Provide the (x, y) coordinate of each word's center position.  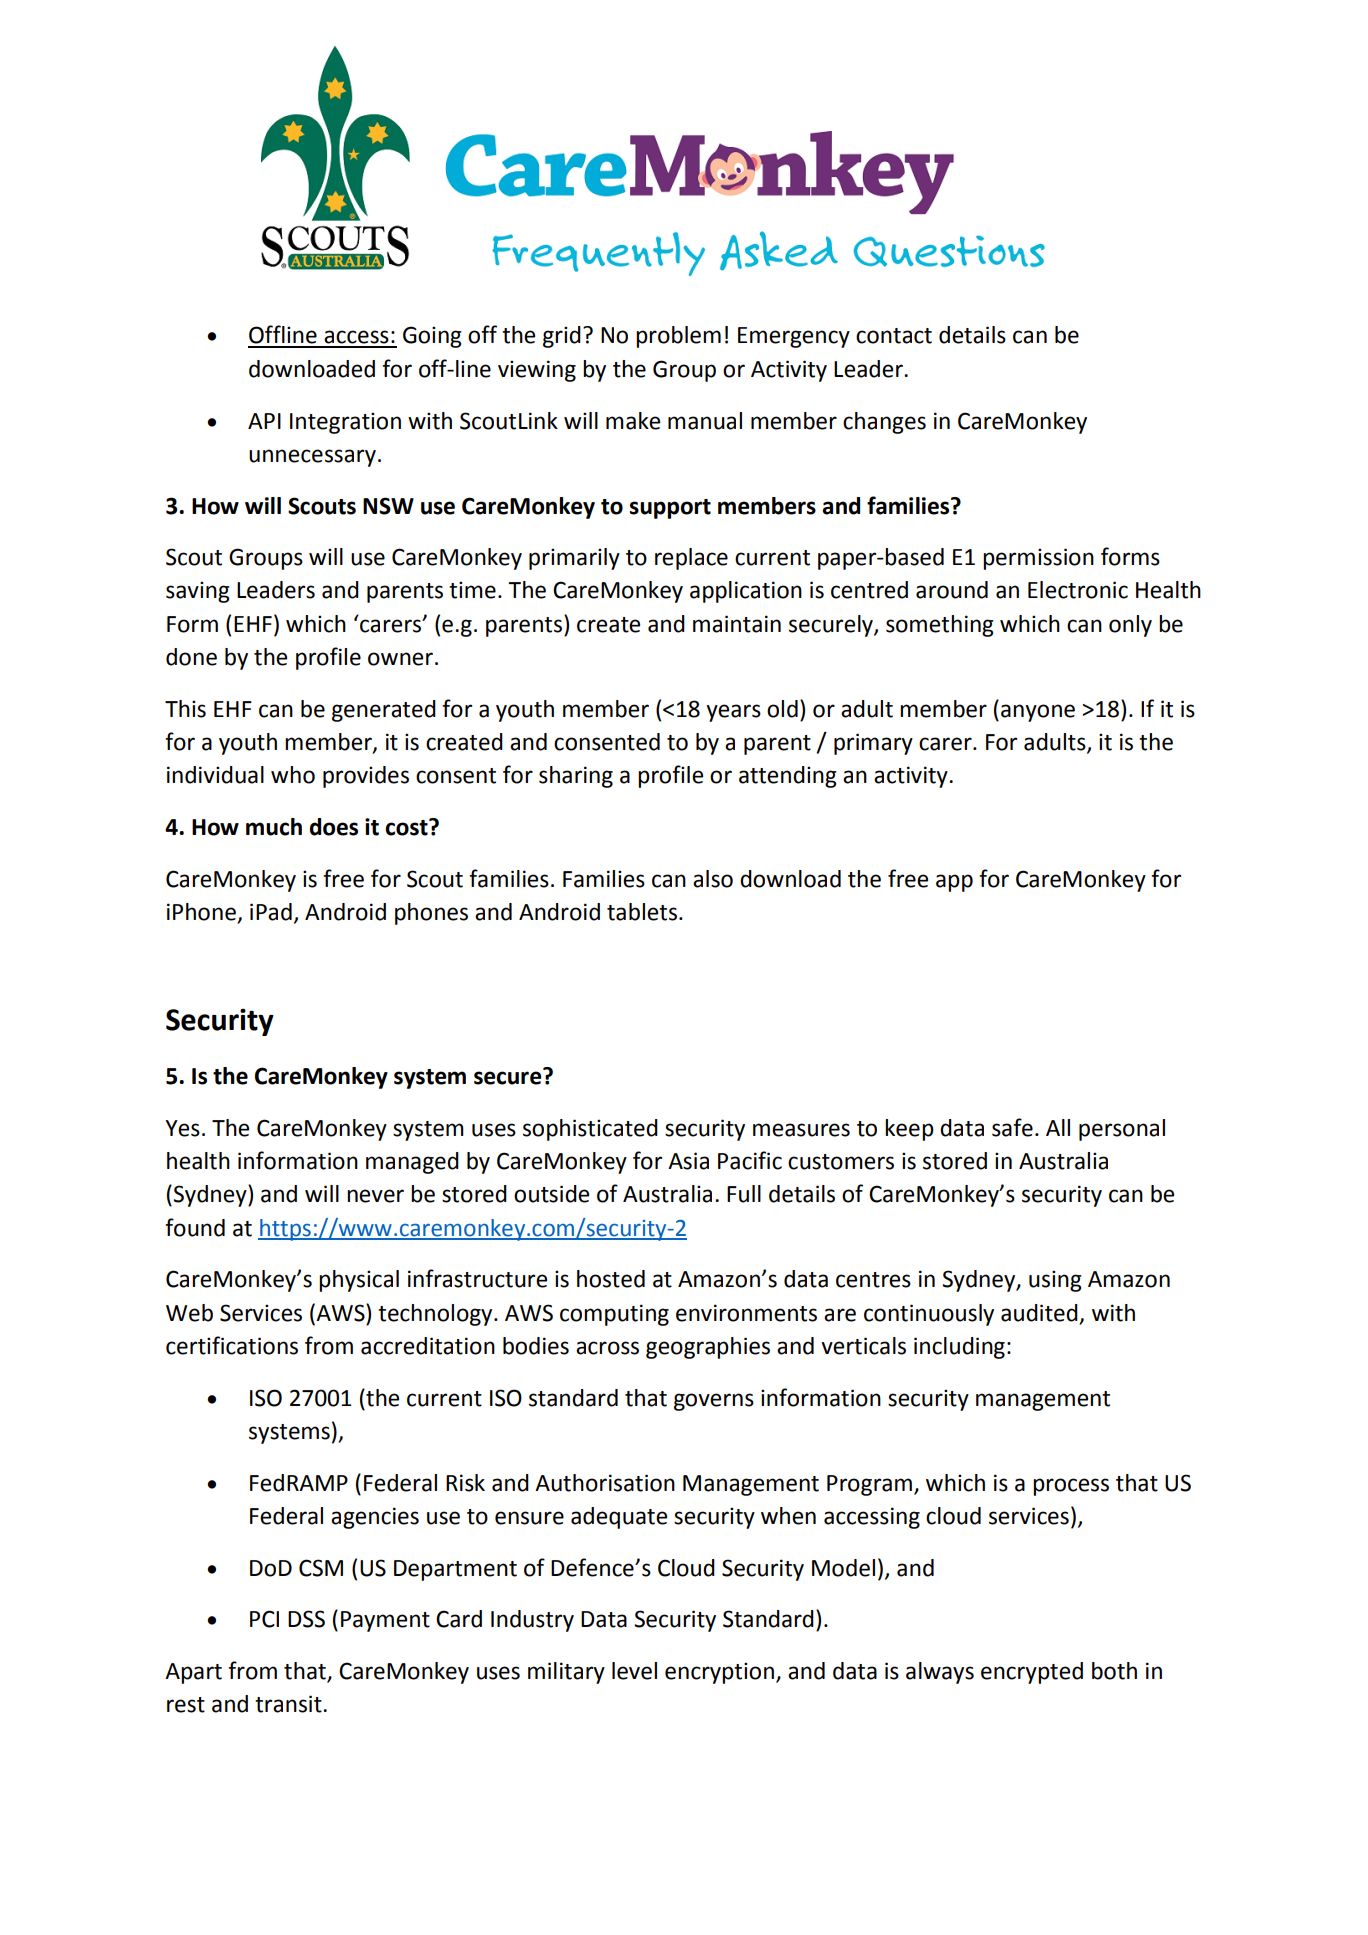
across (607, 1348)
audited (1039, 1313)
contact (894, 336)
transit (289, 1704)
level (634, 1671)
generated (384, 711)
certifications (232, 1345)
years (733, 713)
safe (1012, 1127)
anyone (1038, 713)
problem (678, 337)
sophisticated (590, 1130)
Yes (182, 1128)
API (264, 421)
